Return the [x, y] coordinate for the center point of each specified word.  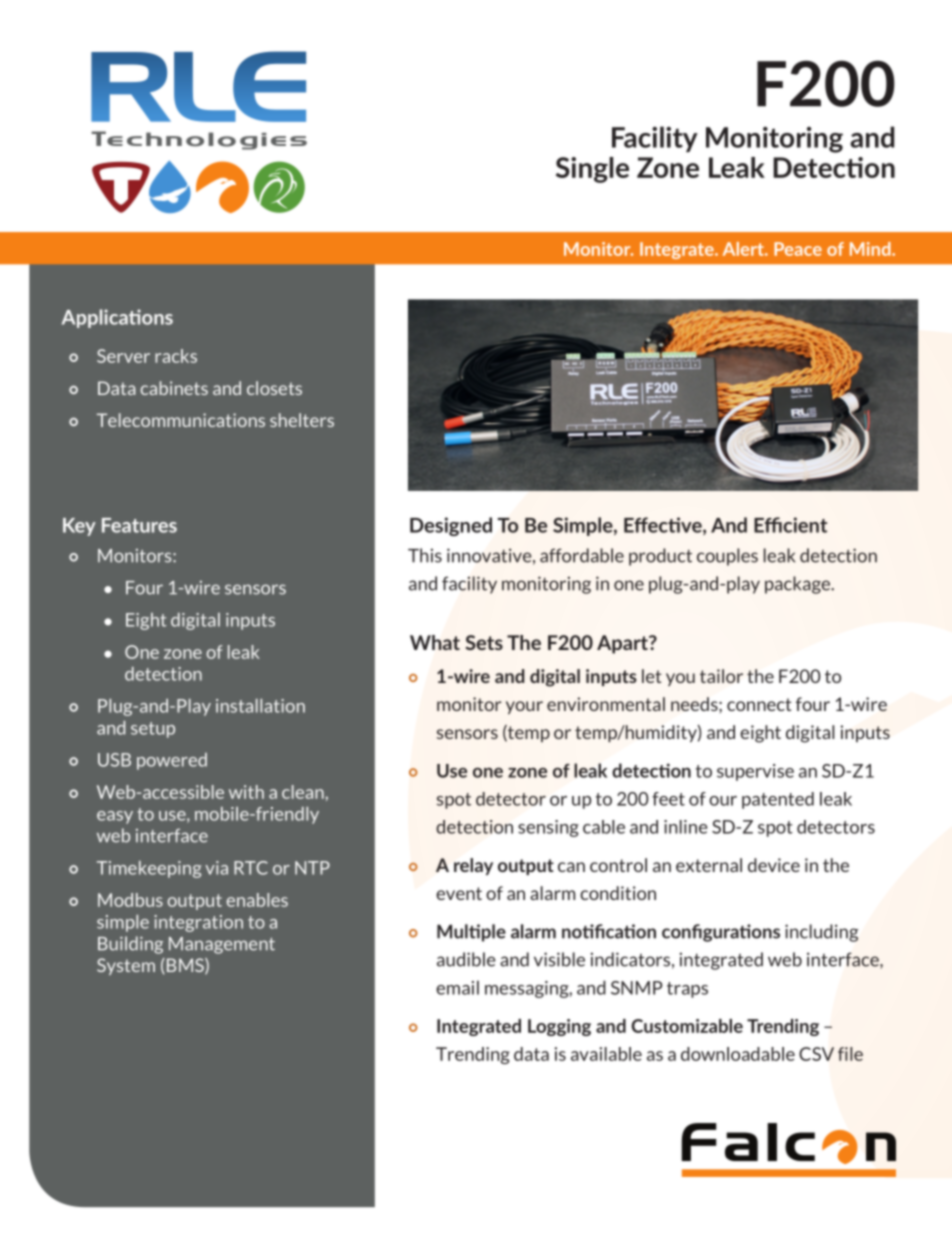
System [126, 966]
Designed [451, 526]
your [524, 707]
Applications [117, 318]
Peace [798, 249]
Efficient [790, 525]
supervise [755, 772]
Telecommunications [181, 420]
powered [172, 761]
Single [592, 170]
